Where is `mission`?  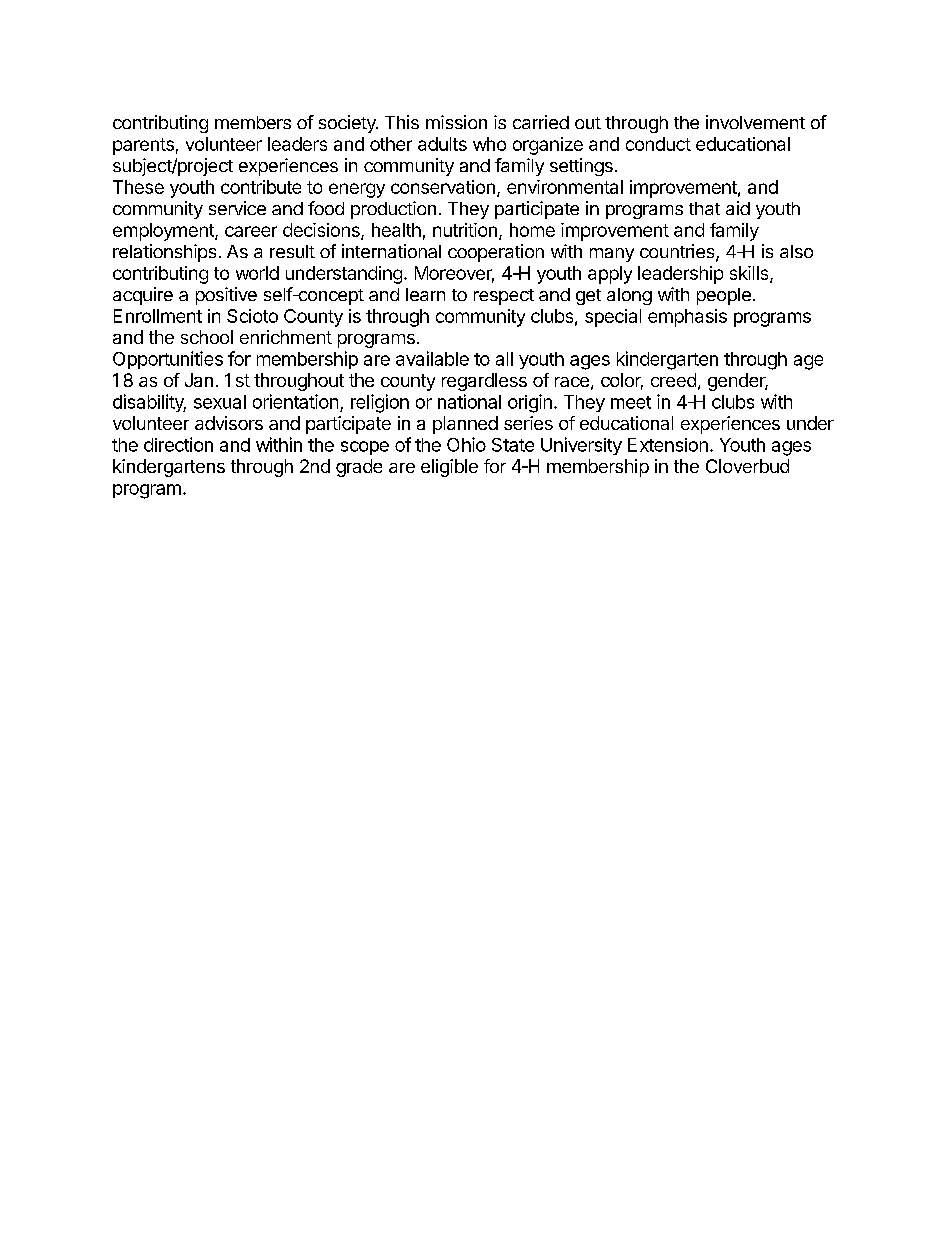 mission is located at coordinates (456, 122).
